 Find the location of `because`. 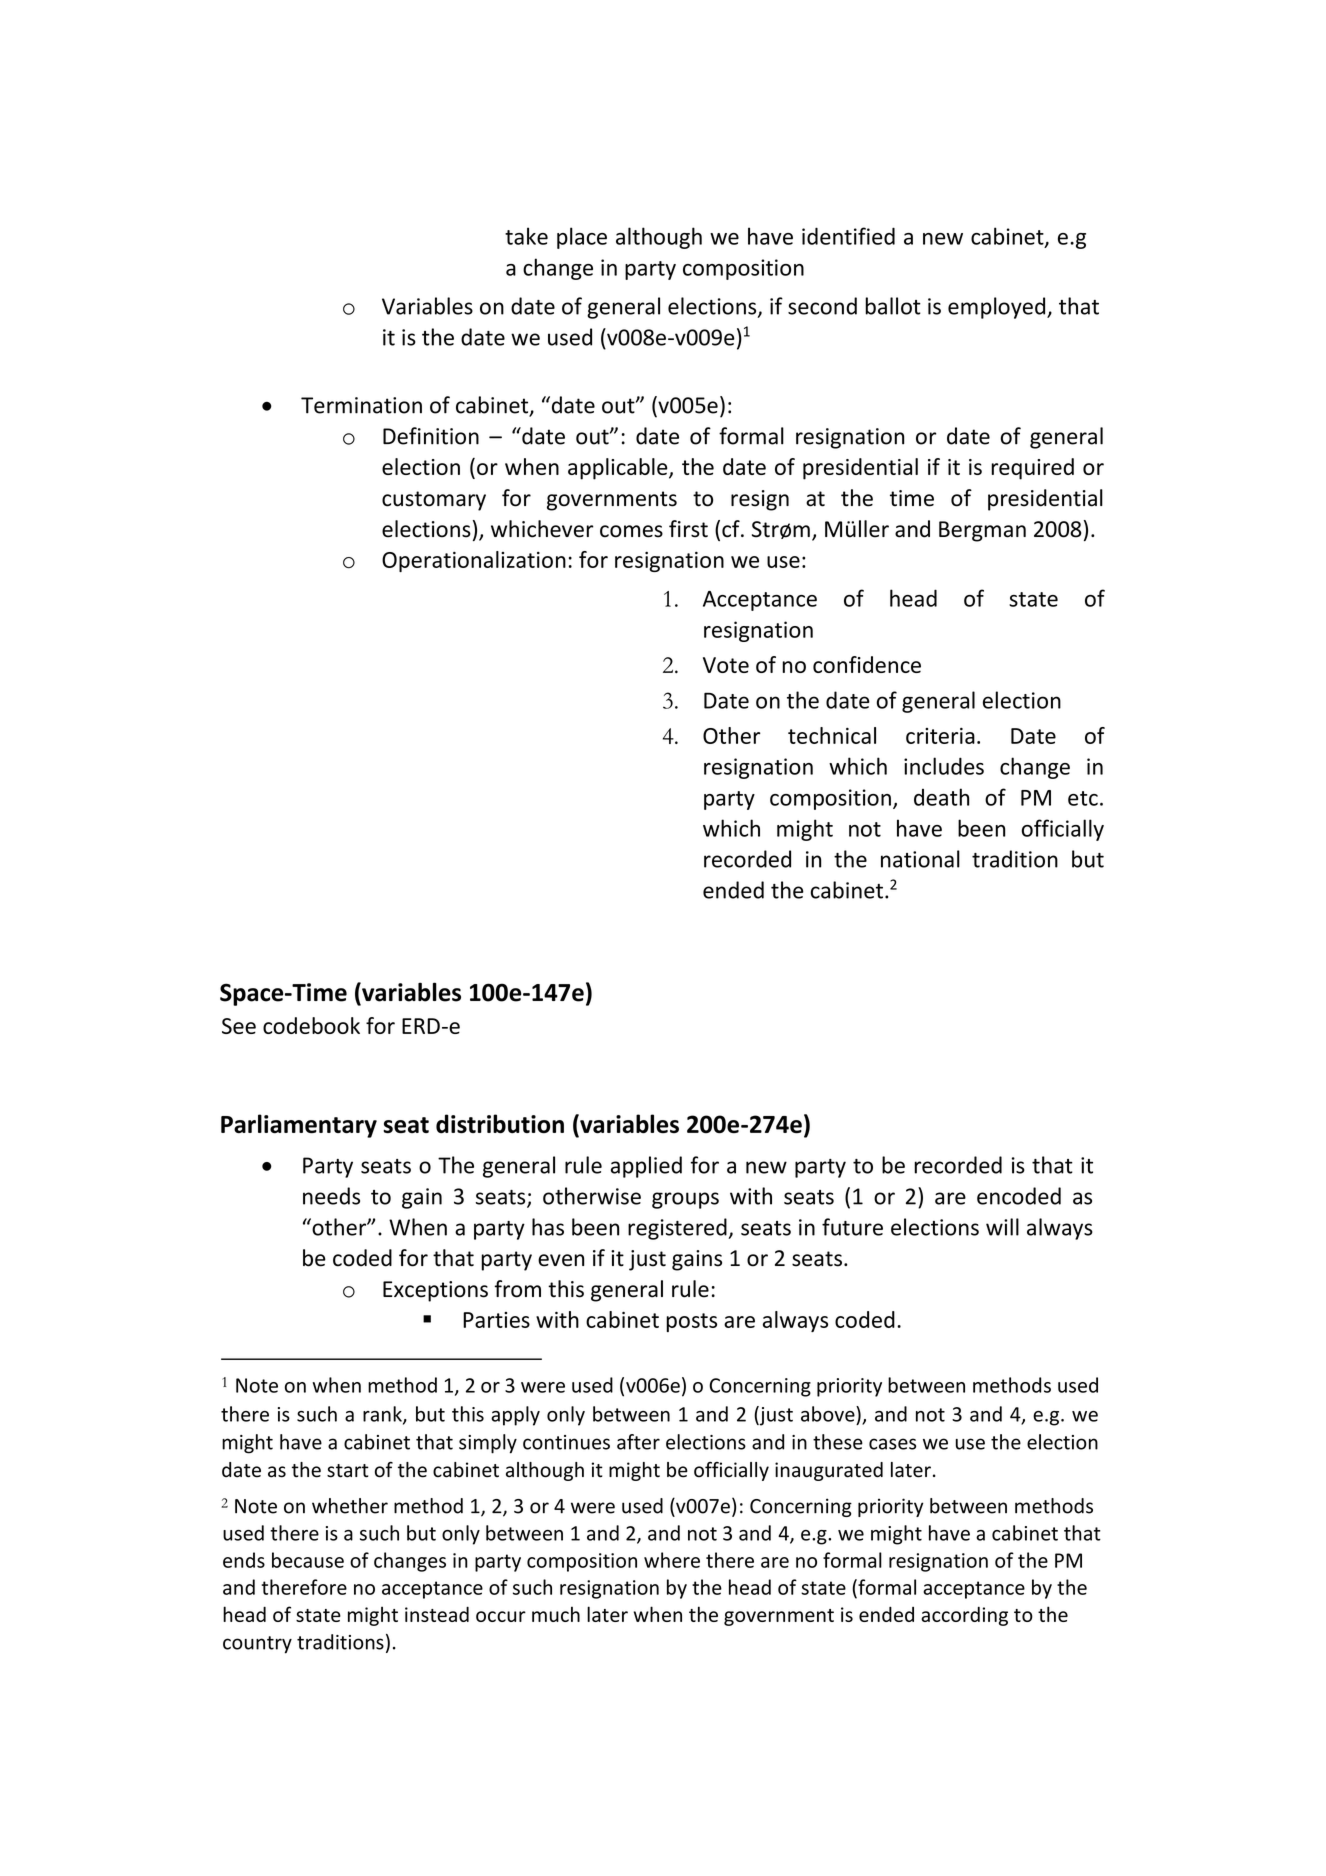

because is located at coordinates (308, 1560).
